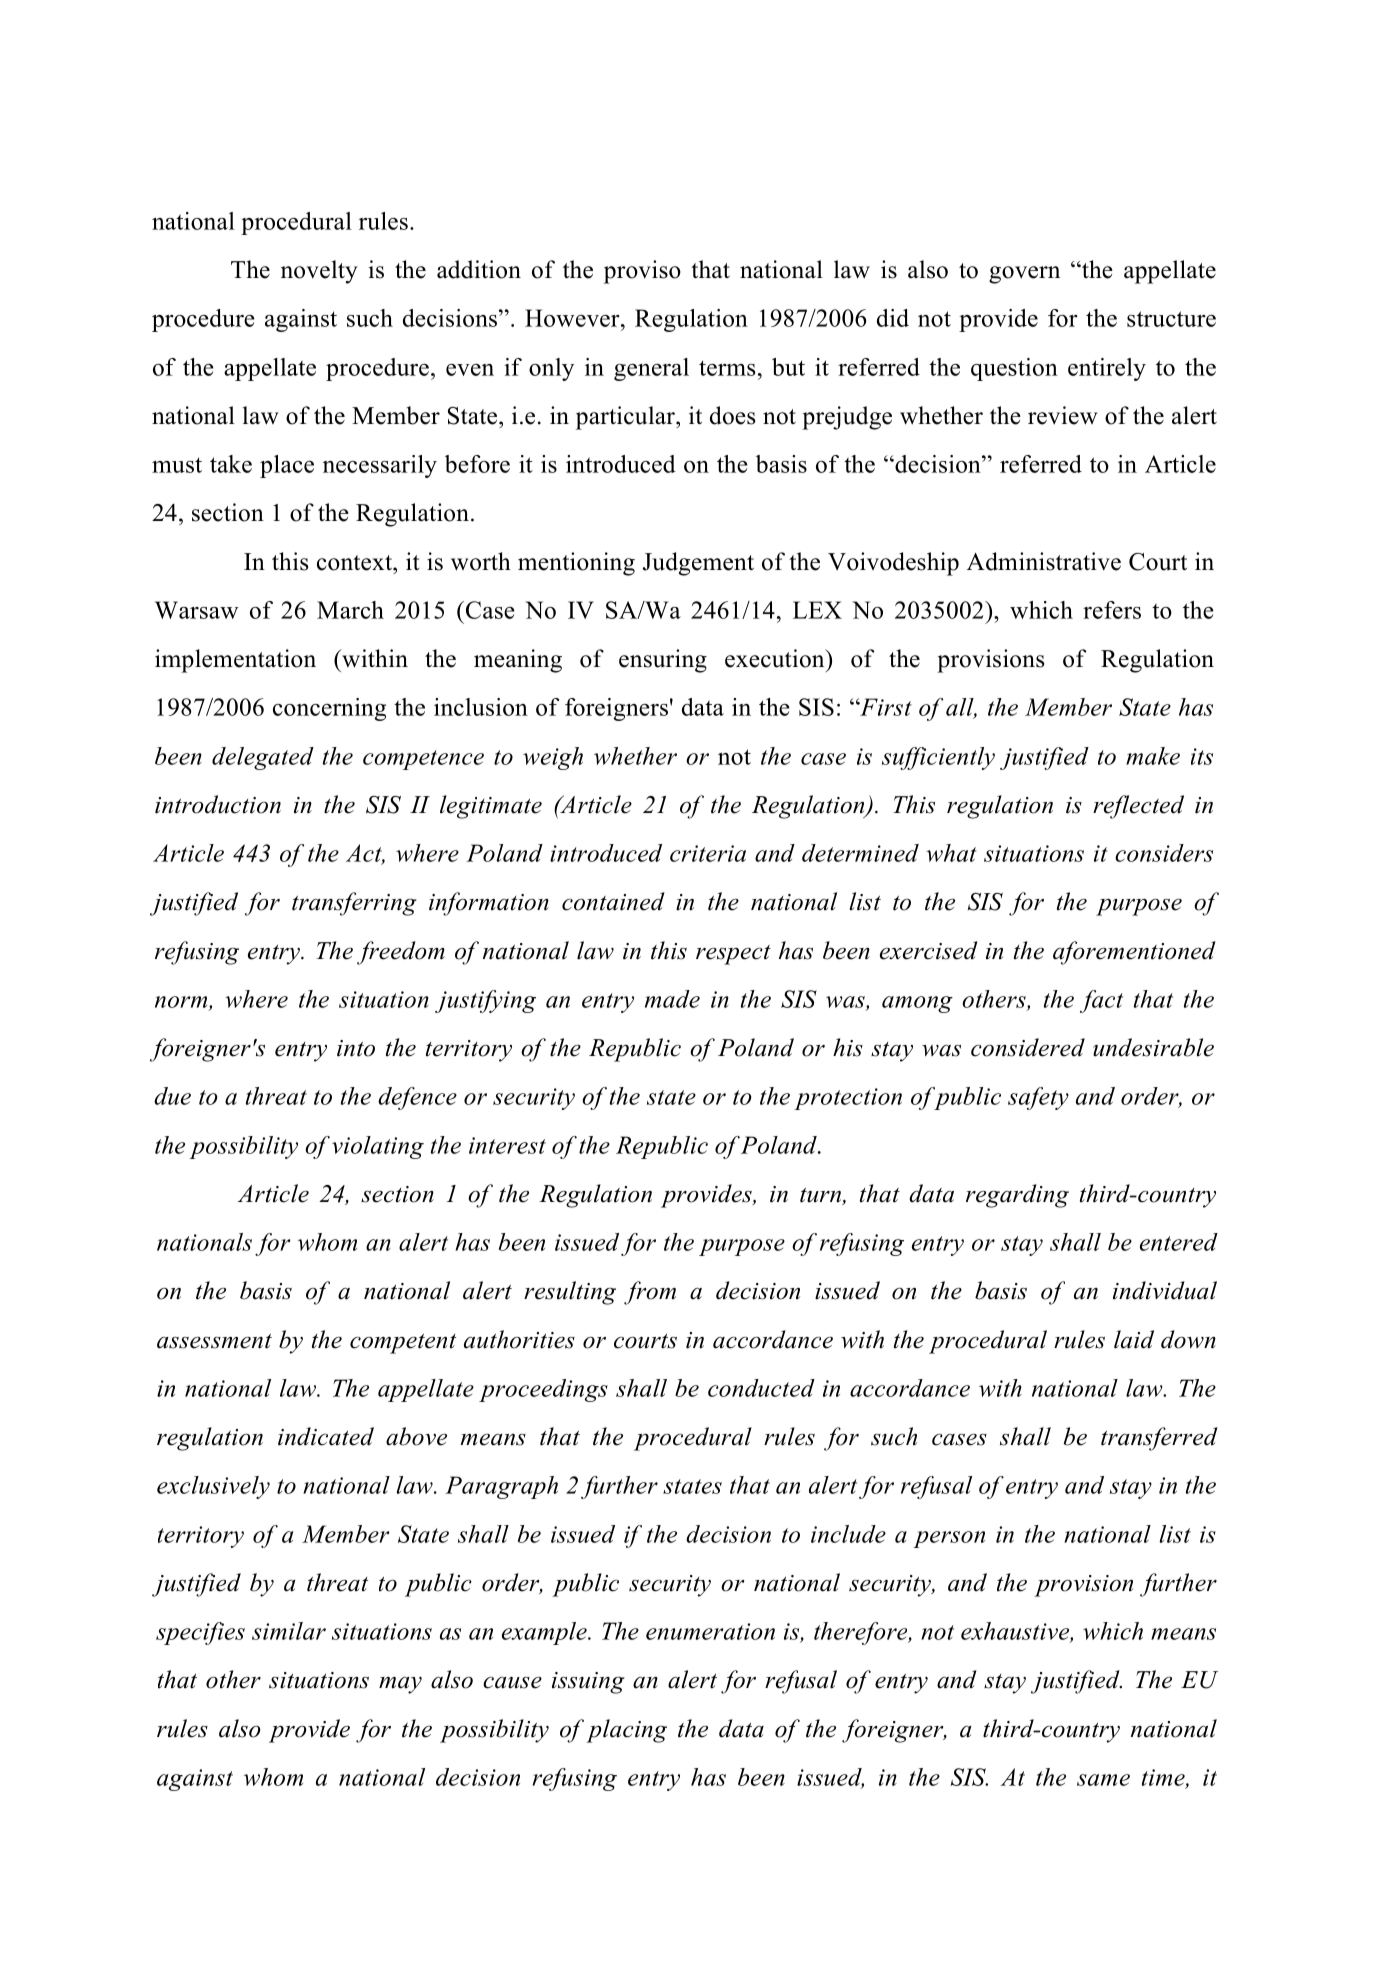 The height and width of the screenshot is (1978, 1398). I want to click on proviso, so click(642, 272).
